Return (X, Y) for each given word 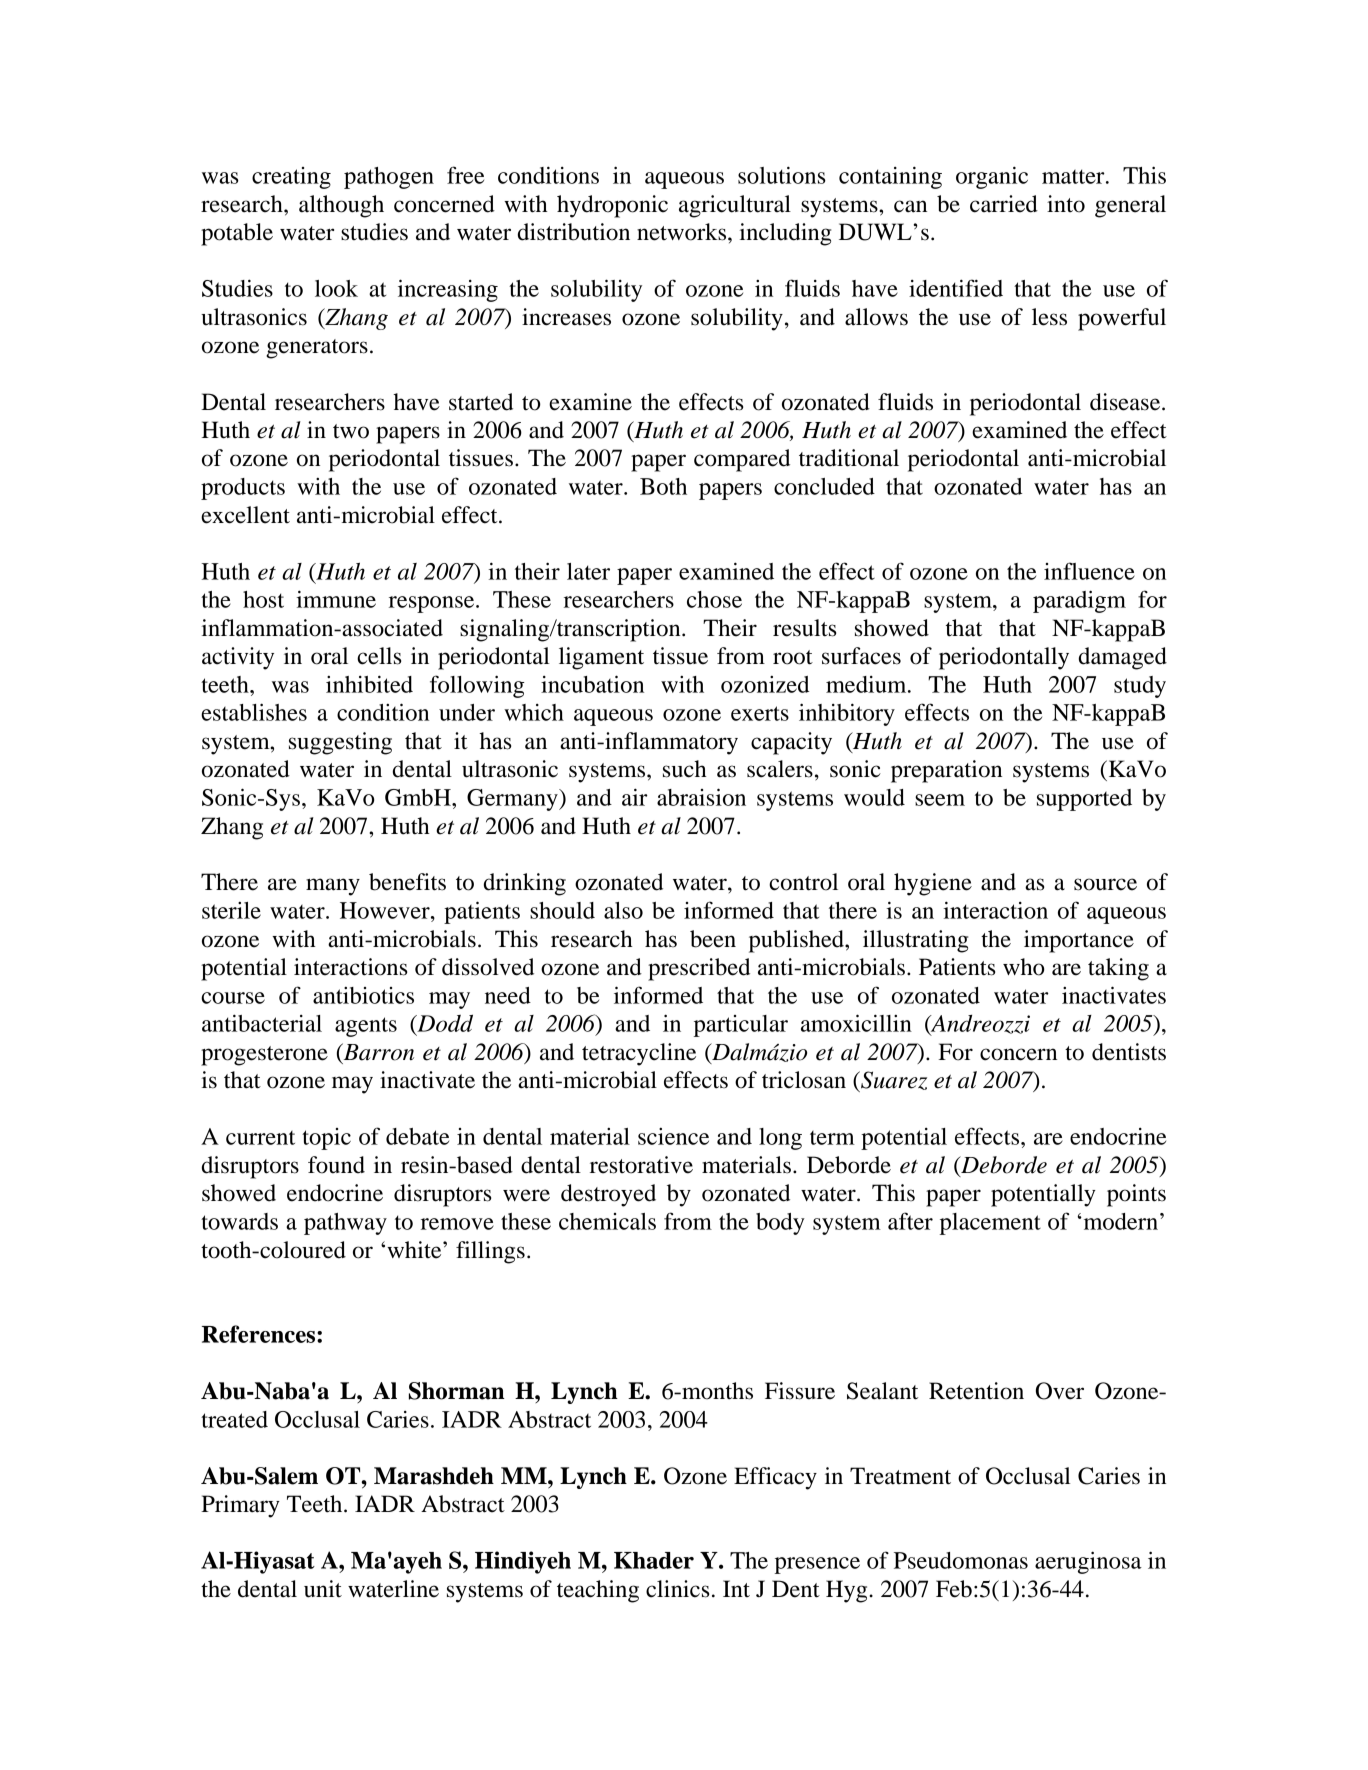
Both (663, 486)
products (243, 489)
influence (1089, 571)
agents (366, 1027)
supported (1084, 800)
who (1024, 967)
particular (741, 1026)
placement (990, 1224)
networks (683, 232)
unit (323, 1589)
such (685, 769)
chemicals (607, 1221)
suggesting (340, 743)
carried (1004, 204)
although (341, 206)
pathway (345, 1224)
